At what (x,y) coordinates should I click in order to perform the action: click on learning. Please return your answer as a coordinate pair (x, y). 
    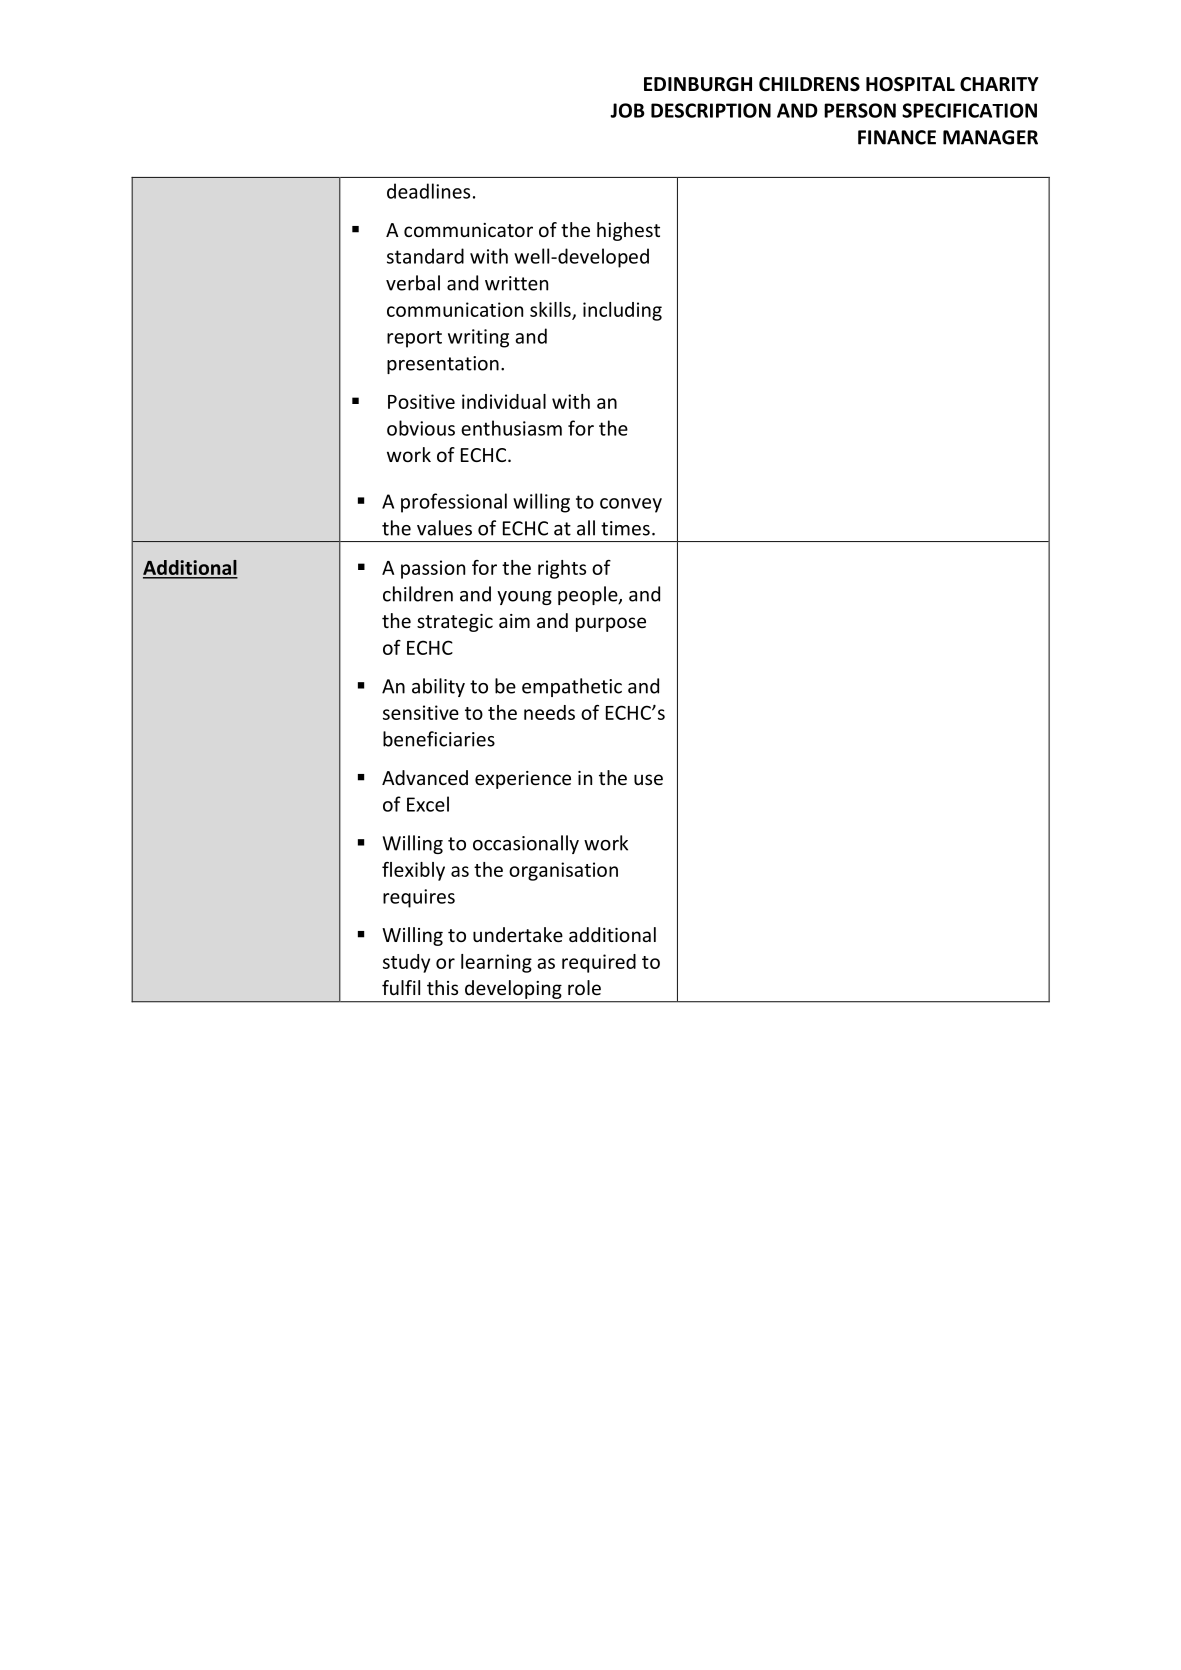
    Looking at the image, I should click on (496, 963).
